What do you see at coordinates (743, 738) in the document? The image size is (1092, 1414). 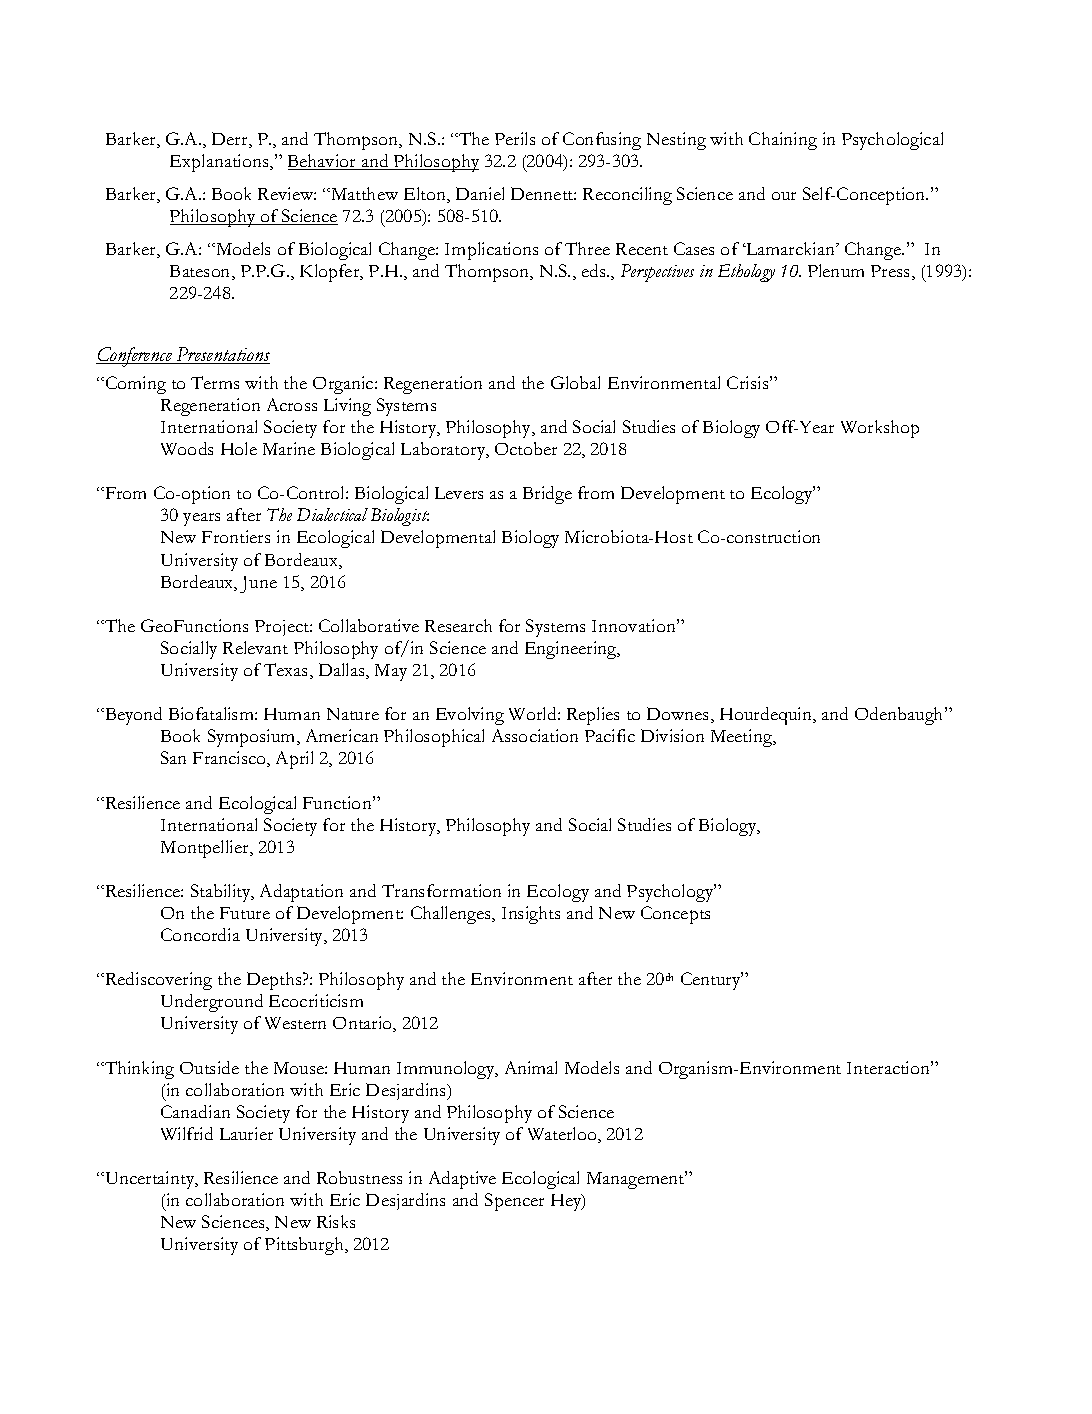 I see `Meeting` at bounding box center [743, 738].
